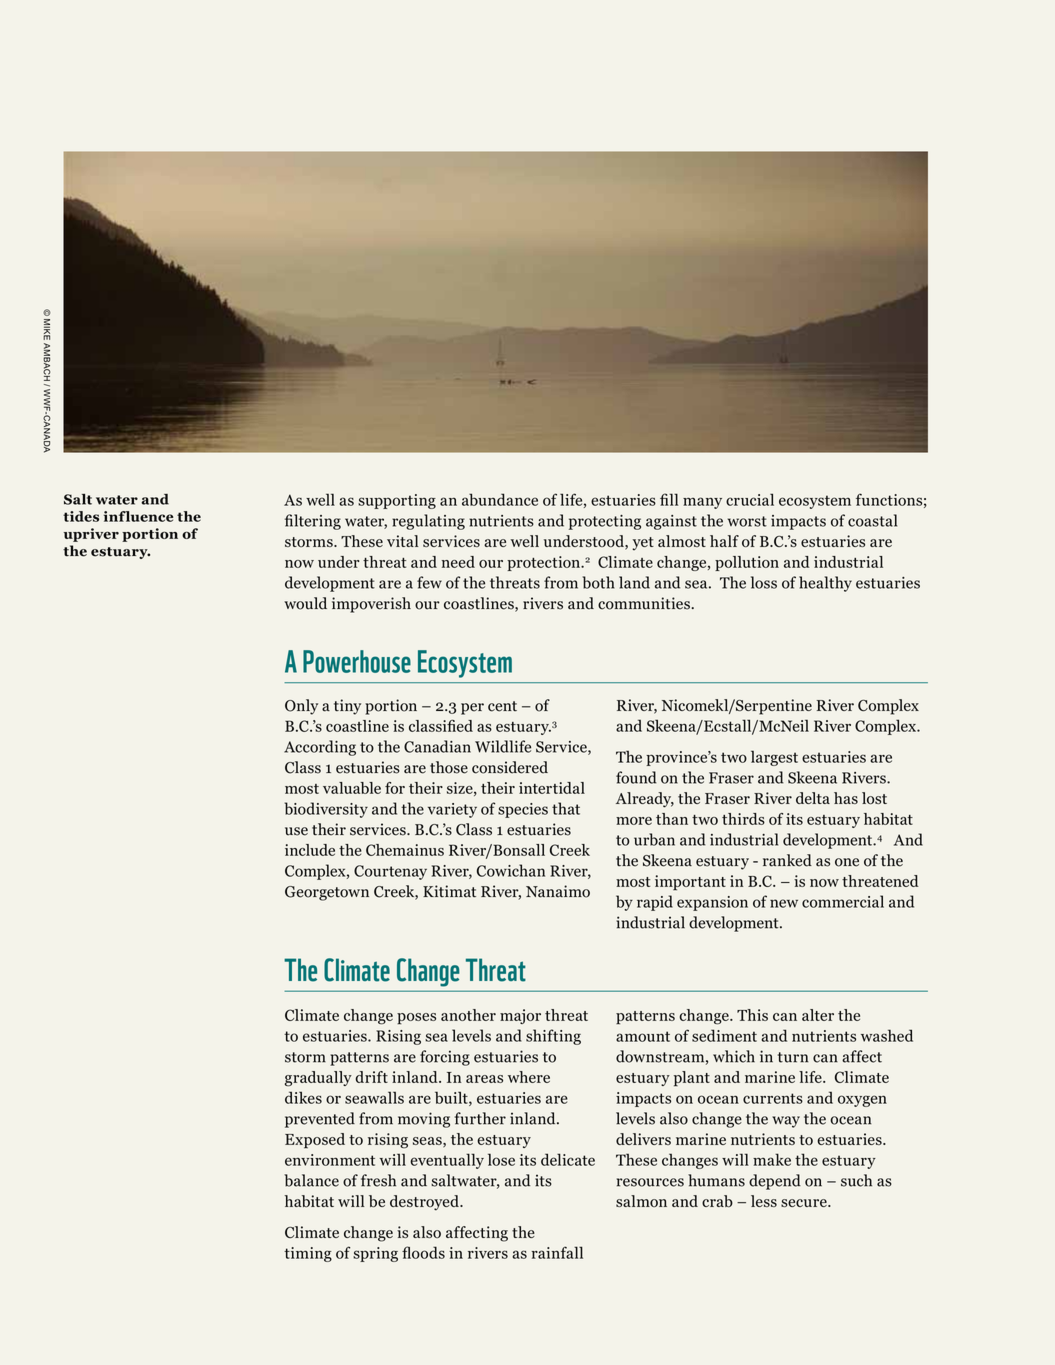 The image size is (1055, 1365). What do you see at coordinates (558, 891) in the screenshot?
I see `Nanaimo` at bounding box center [558, 891].
